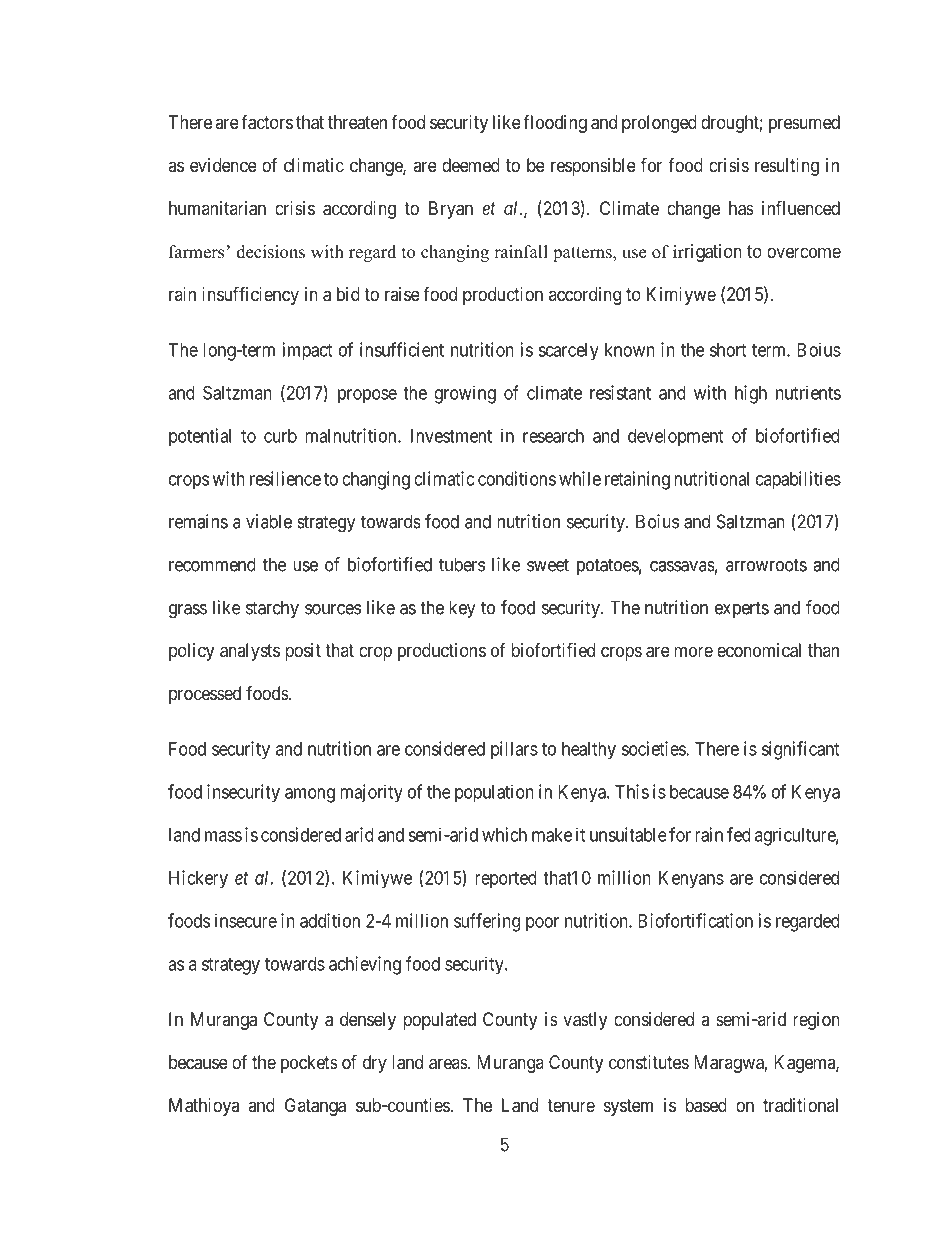 This document has width=952, height=1233. Describe the element at coordinates (787, 167) in the document. I see `resulting` at that location.
